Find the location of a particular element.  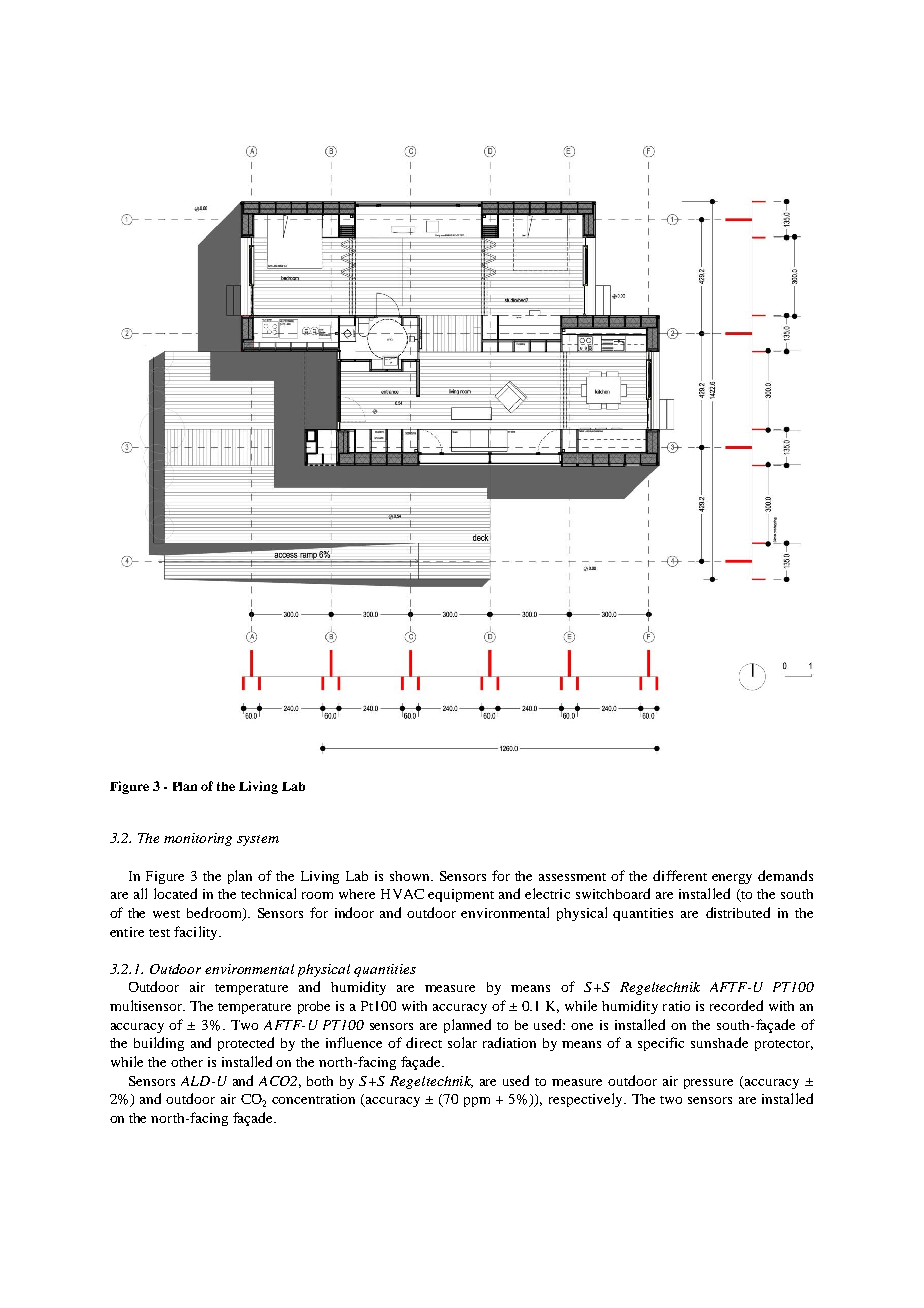

recorded is located at coordinates (736, 1005).
